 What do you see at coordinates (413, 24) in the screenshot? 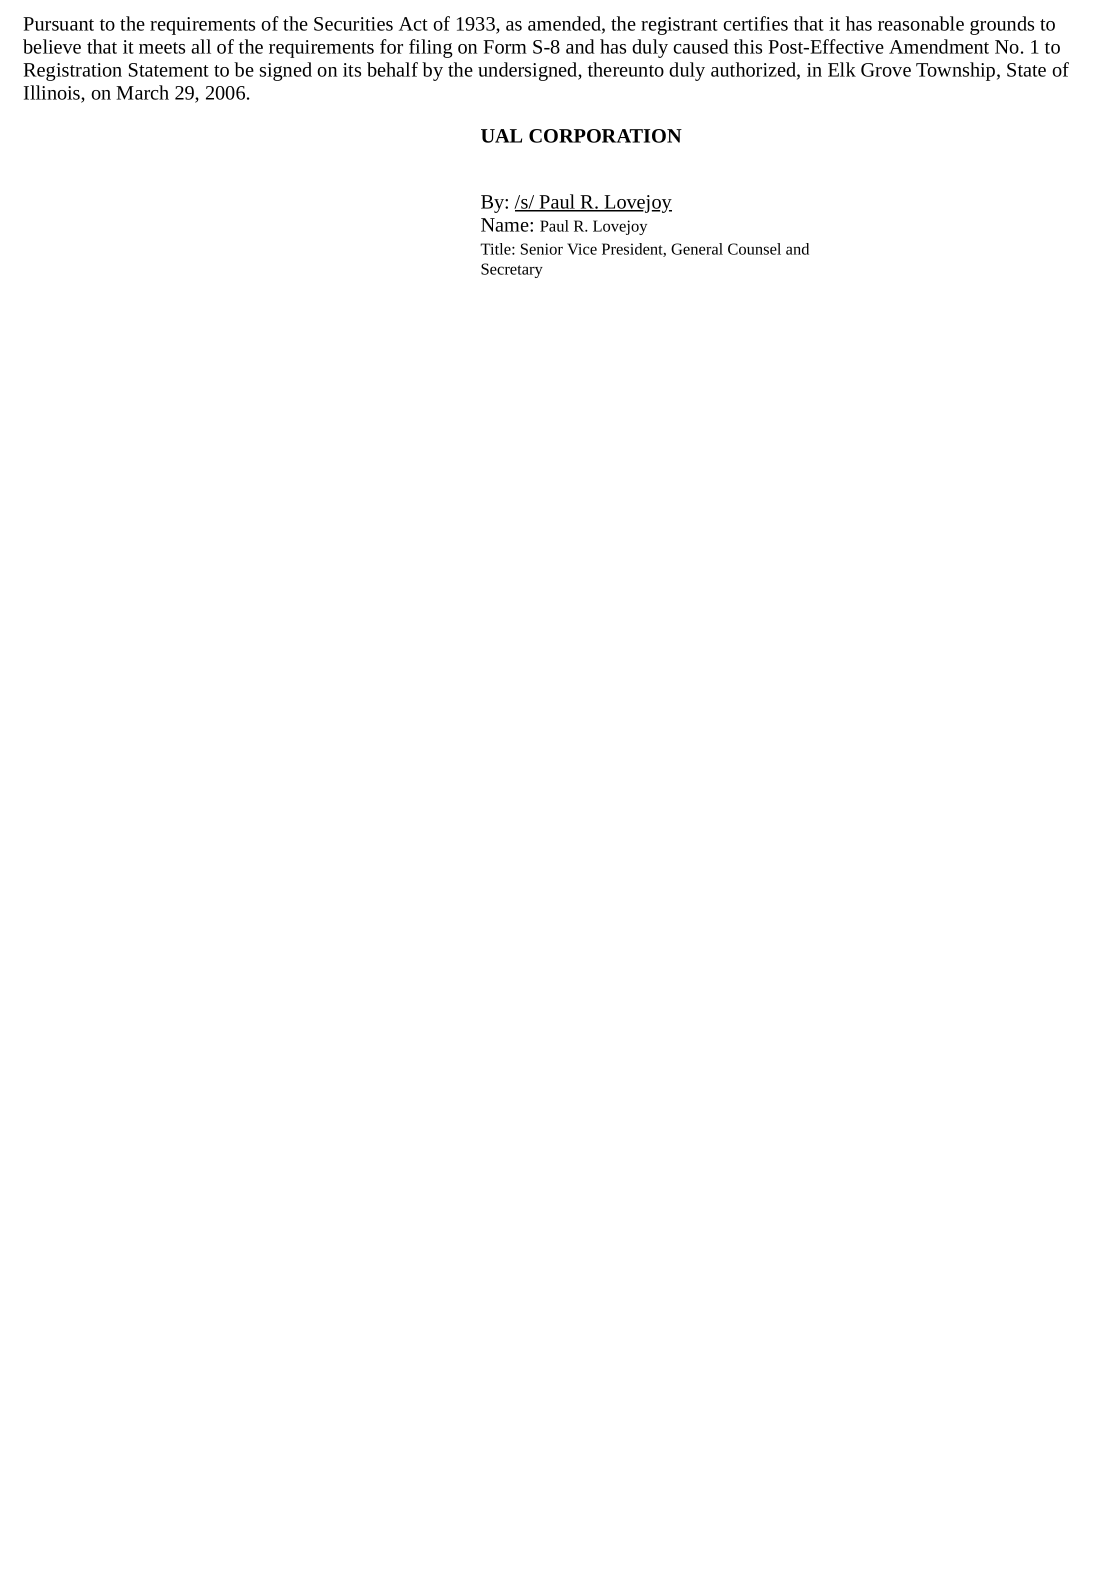
I see `Act` at bounding box center [413, 24].
